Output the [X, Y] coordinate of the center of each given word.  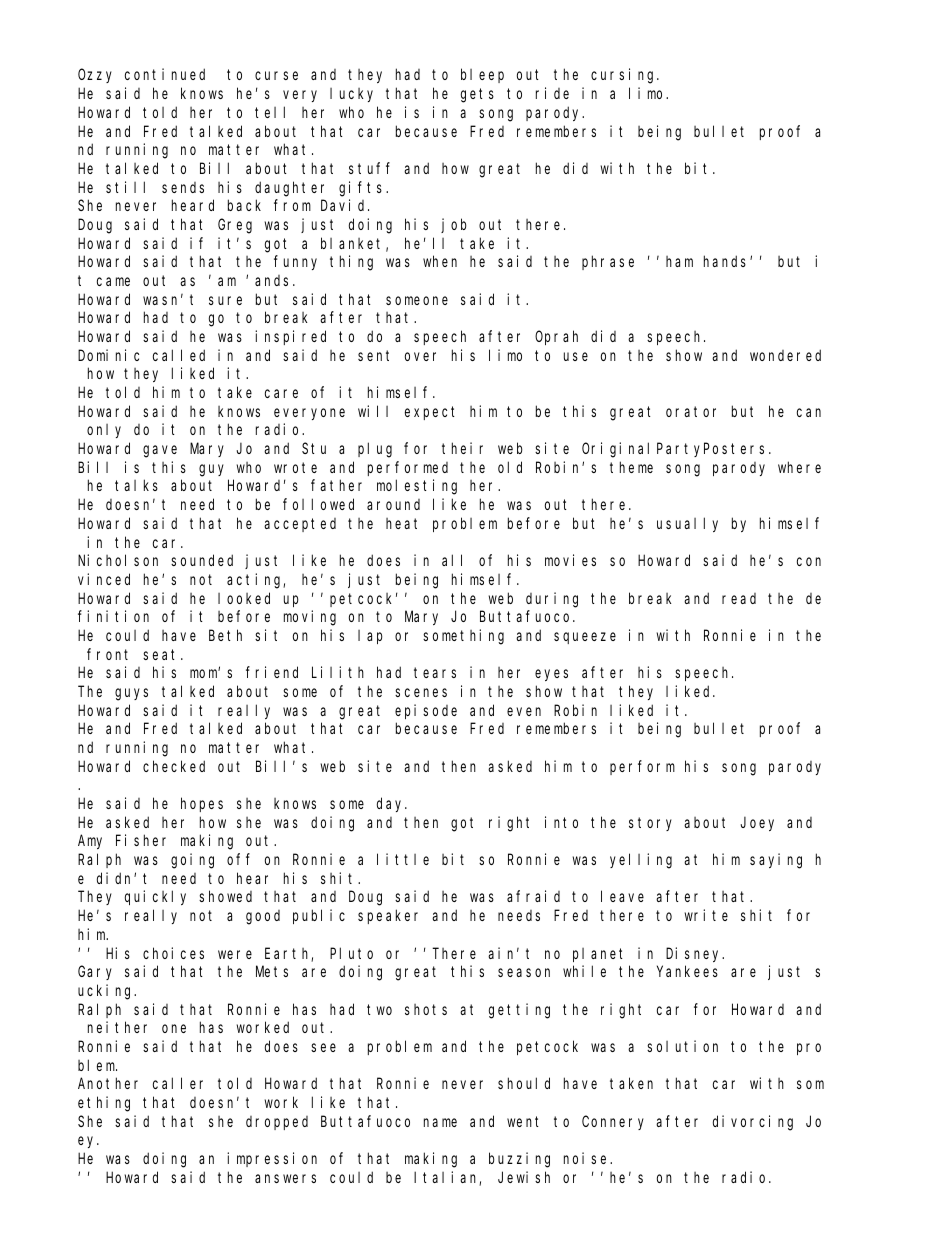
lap [370, 637]
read [739, 598]
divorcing [753, 1123]
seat [162, 654]
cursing [624, 76]
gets [477, 95]
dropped [277, 1123]
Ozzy [95, 76]
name [440, 1122]
